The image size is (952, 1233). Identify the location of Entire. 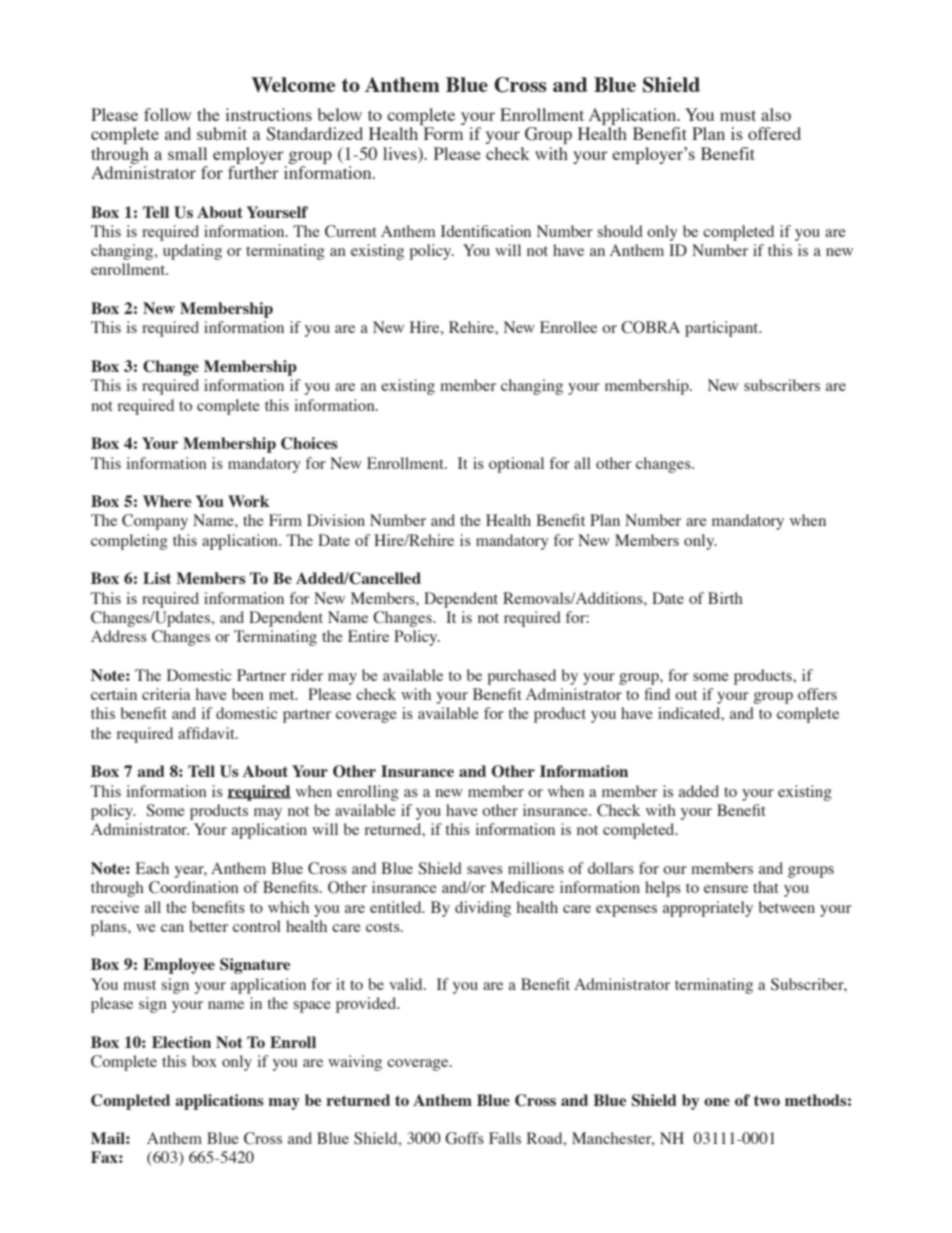
(368, 636).
